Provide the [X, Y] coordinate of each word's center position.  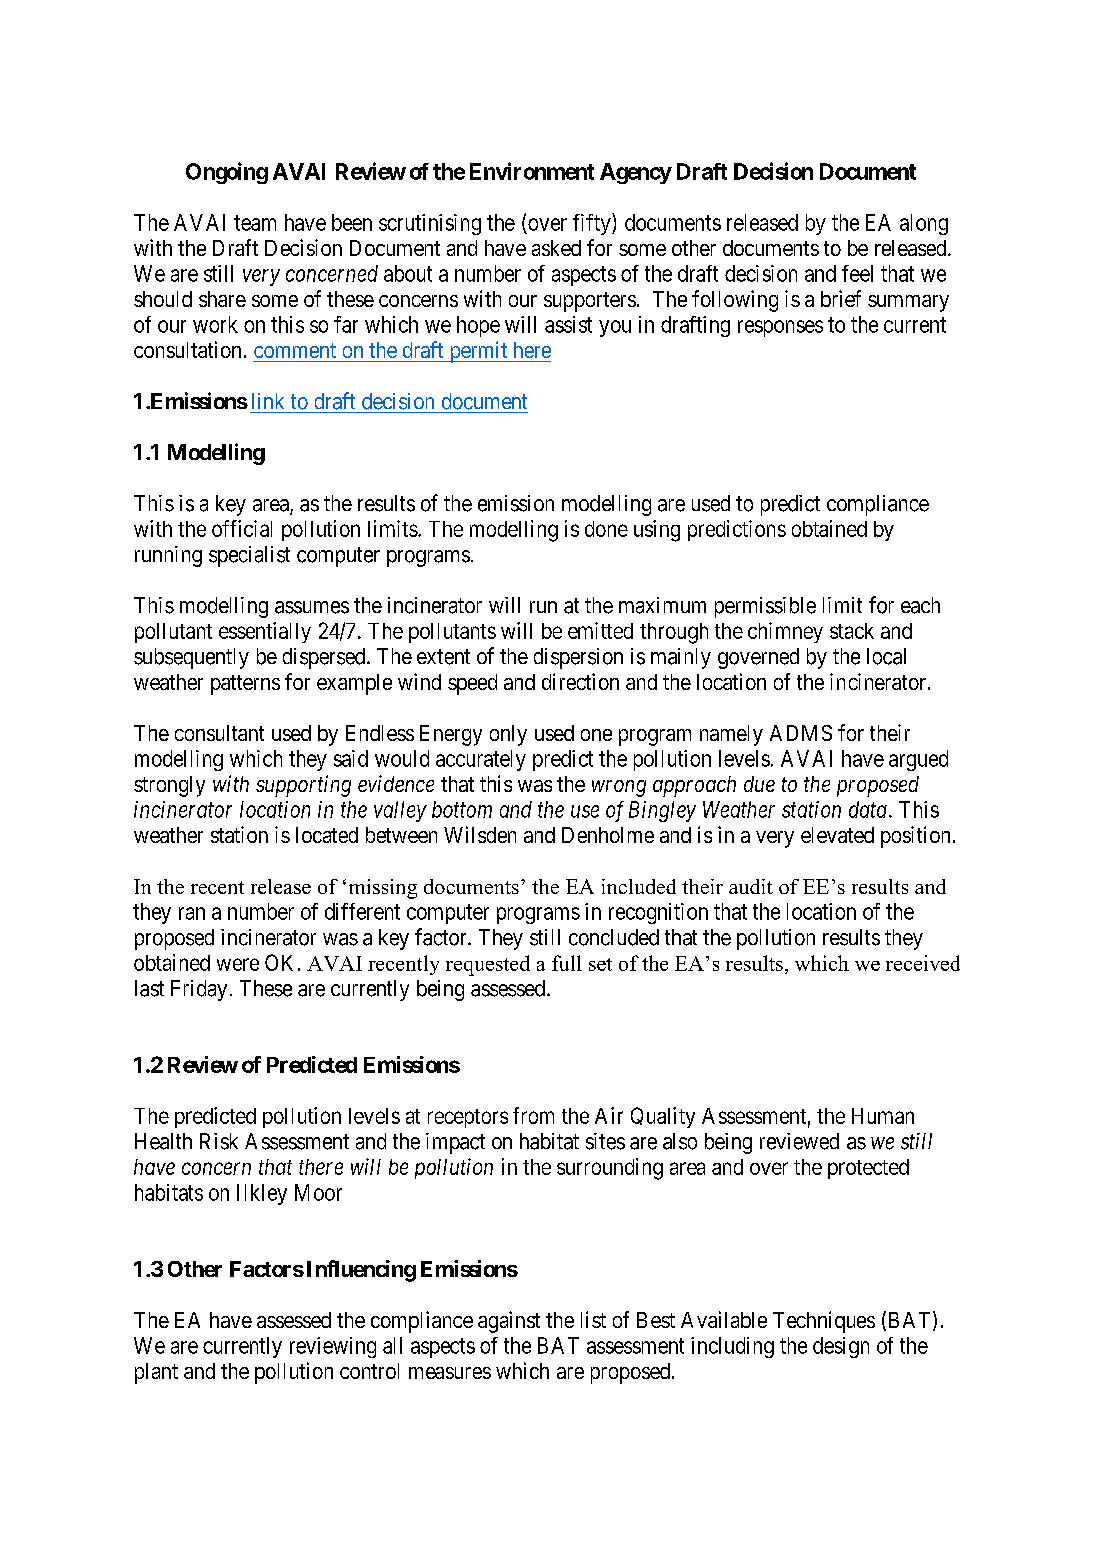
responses [780, 328]
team [255, 223]
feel [857, 273]
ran [192, 913]
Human [883, 1116]
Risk [219, 1141]
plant [156, 1373]
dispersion [578, 658]
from [533, 1115]
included [639, 886]
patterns [245, 685]
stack [852, 631]
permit [478, 352]
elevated [837, 835]
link [268, 401]
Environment [532, 171]
